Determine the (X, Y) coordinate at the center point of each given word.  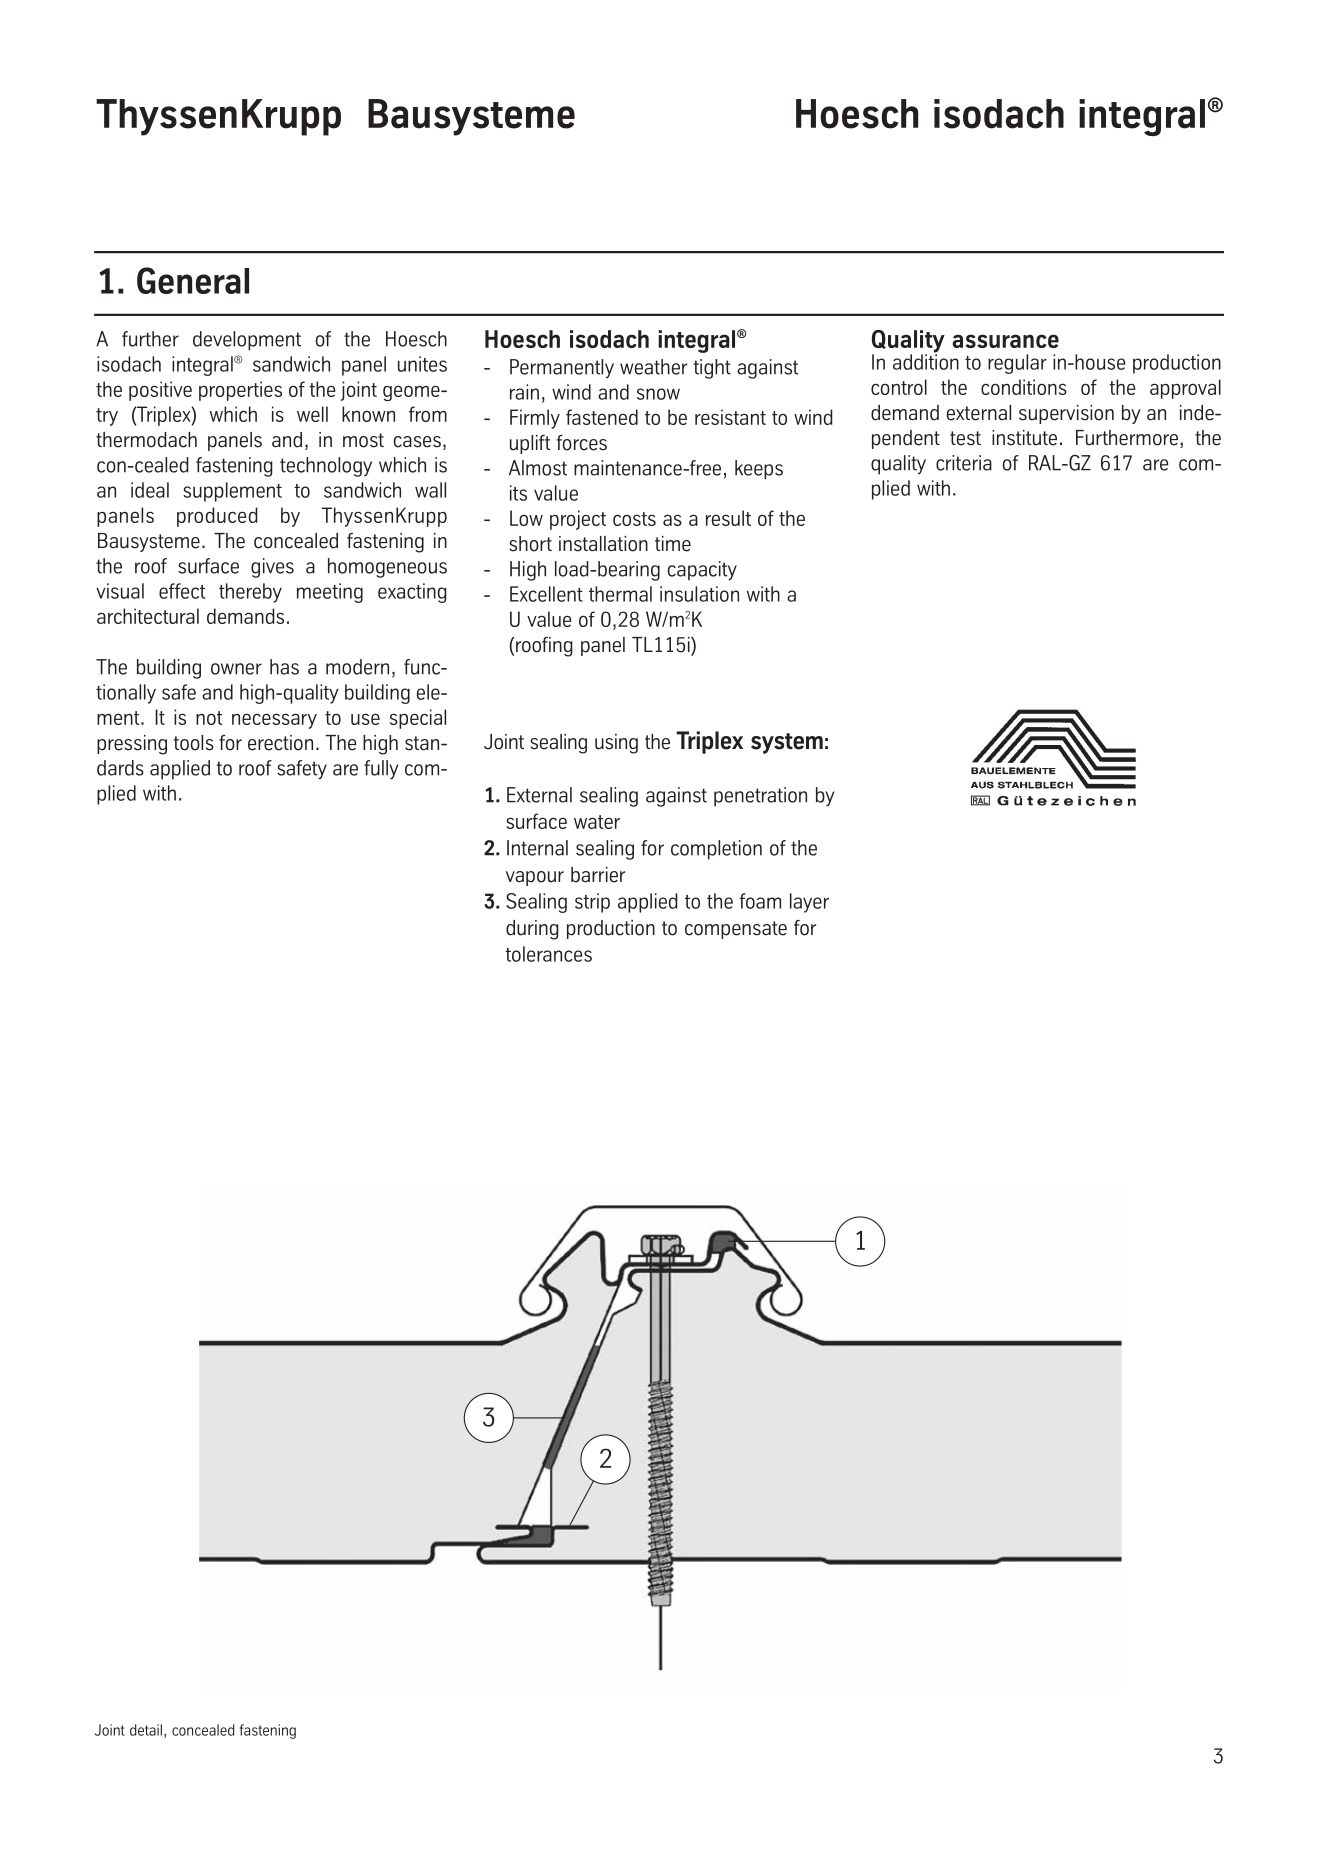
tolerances (548, 954)
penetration (760, 797)
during (532, 930)
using (616, 744)
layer (809, 903)
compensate (736, 930)
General (193, 280)
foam (760, 901)
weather (653, 367)
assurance (1005, 341)
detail (146, 1730)
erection (280, 743)
